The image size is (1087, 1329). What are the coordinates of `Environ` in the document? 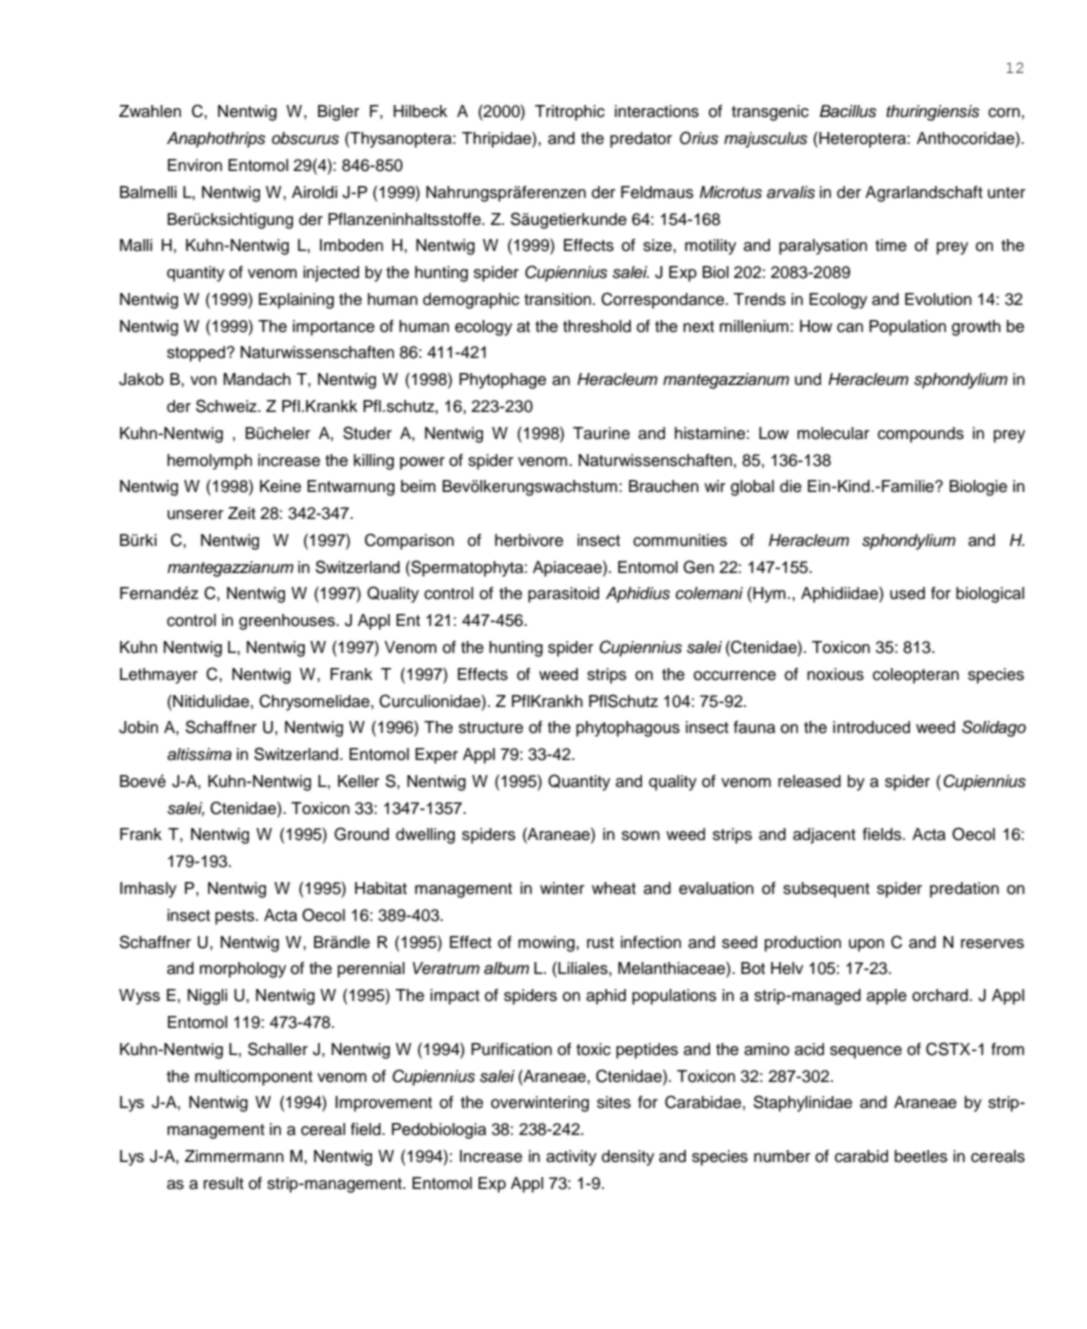 It's located at (195, 165).
